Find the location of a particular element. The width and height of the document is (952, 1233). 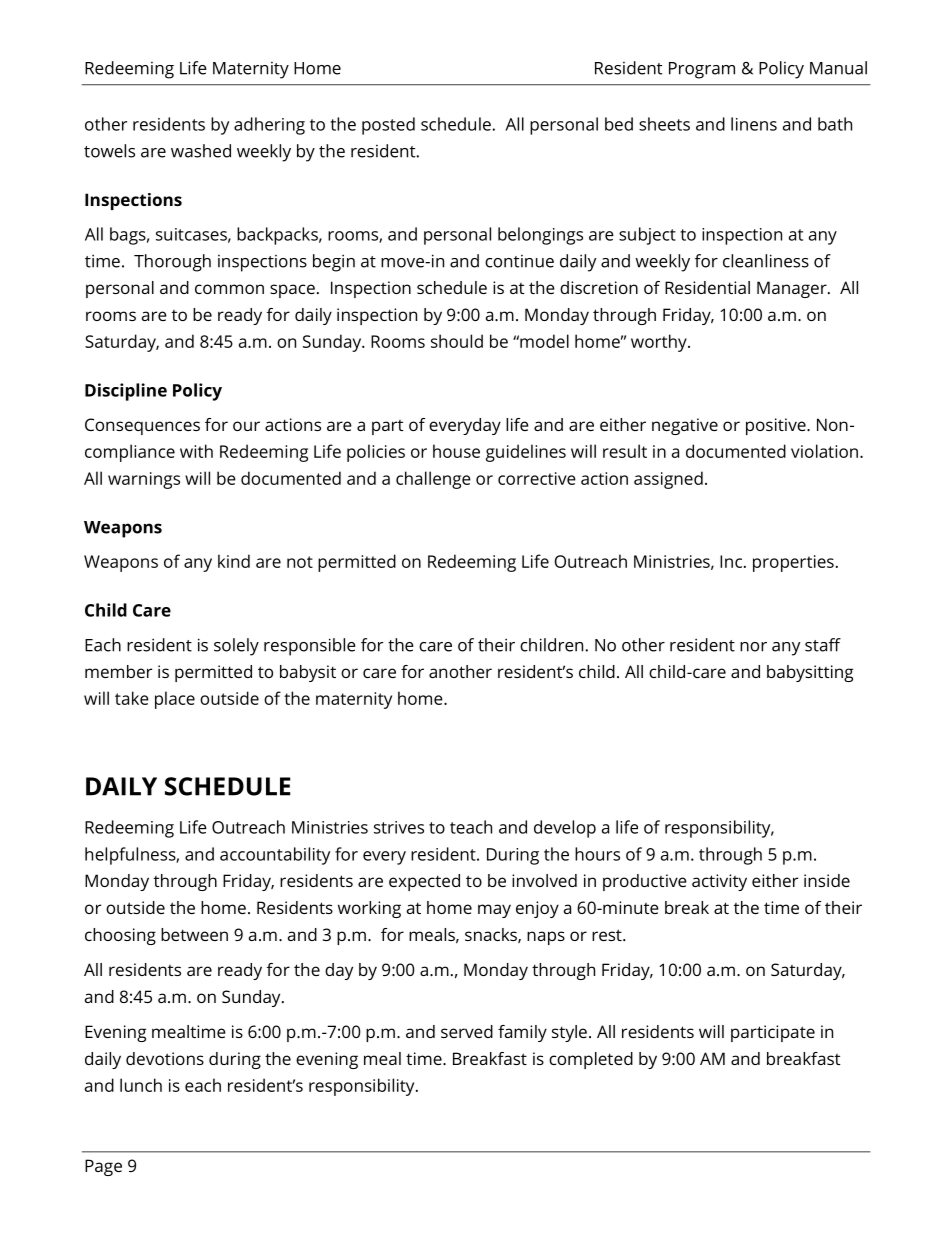

lunch is located at coordinates (141, 1085).
